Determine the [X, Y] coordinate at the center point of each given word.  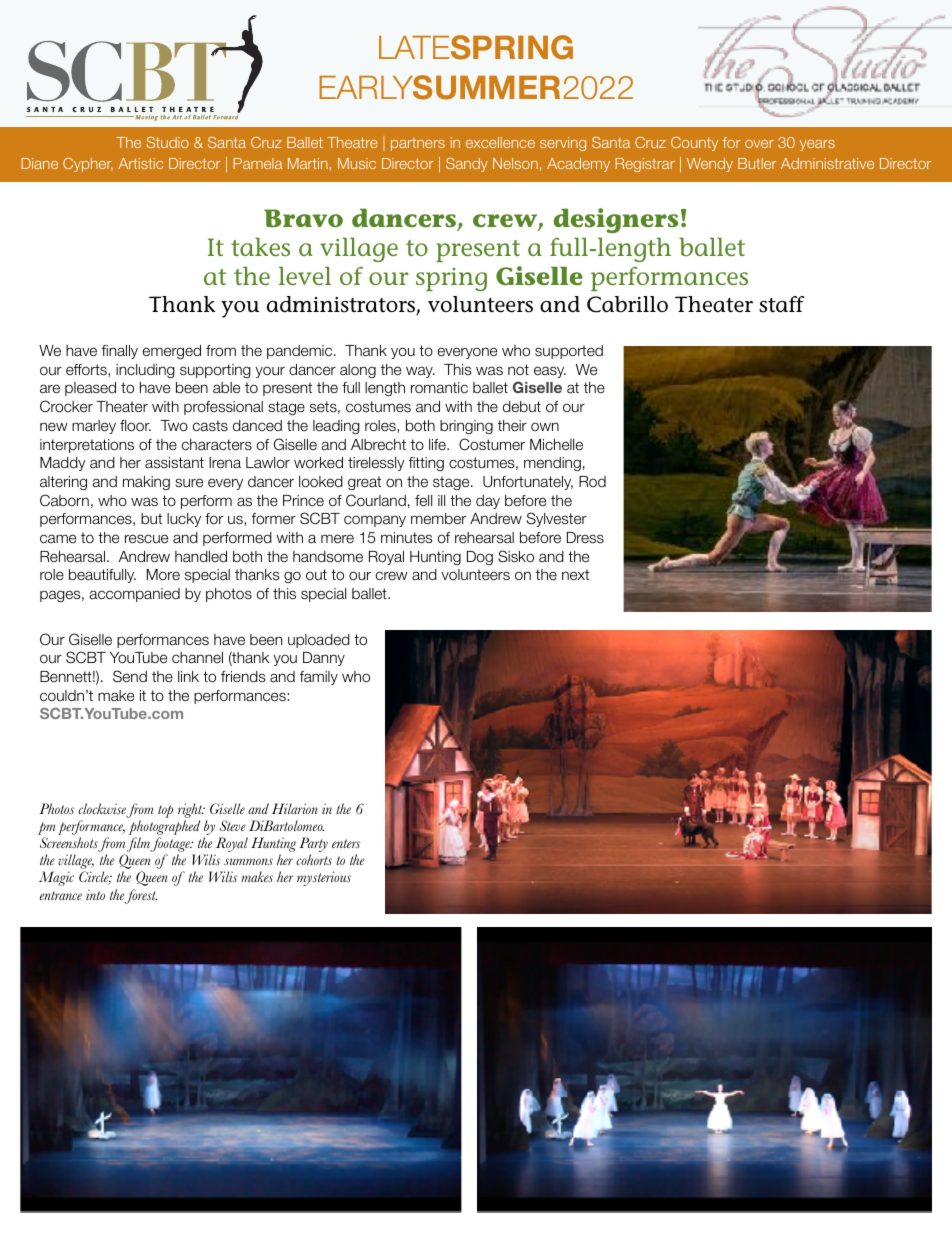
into [95, 894]
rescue [146, 539]
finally [120, 352]
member [438, 518]
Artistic [140, 163]
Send [130, 676]
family [319, 678]
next [575, 575]
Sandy [467, 165]
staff [782, 304]
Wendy [710, 165]
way [420, 372]
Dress [585, 537]
